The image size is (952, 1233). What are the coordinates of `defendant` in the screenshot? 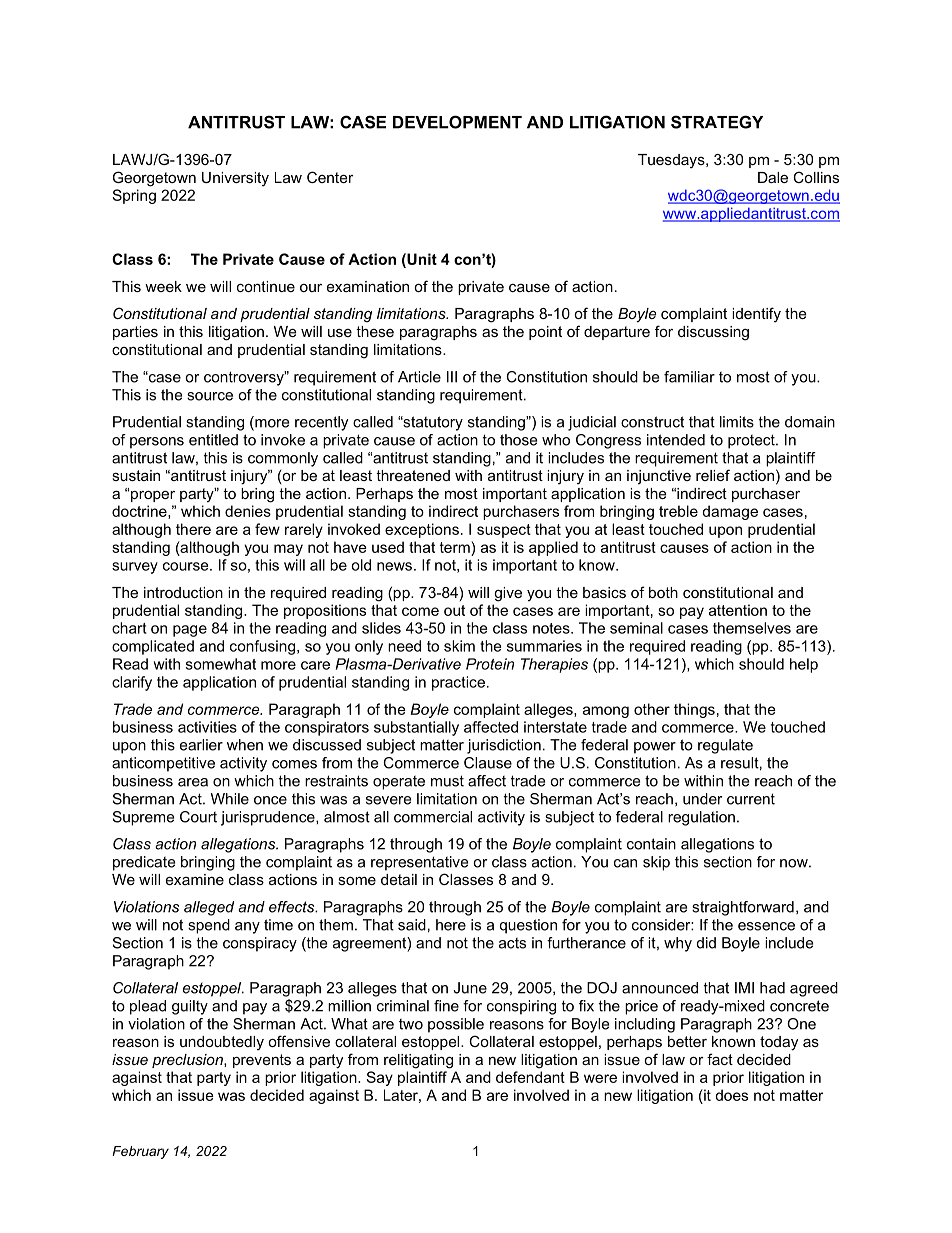 It's located at (530, 1077).
